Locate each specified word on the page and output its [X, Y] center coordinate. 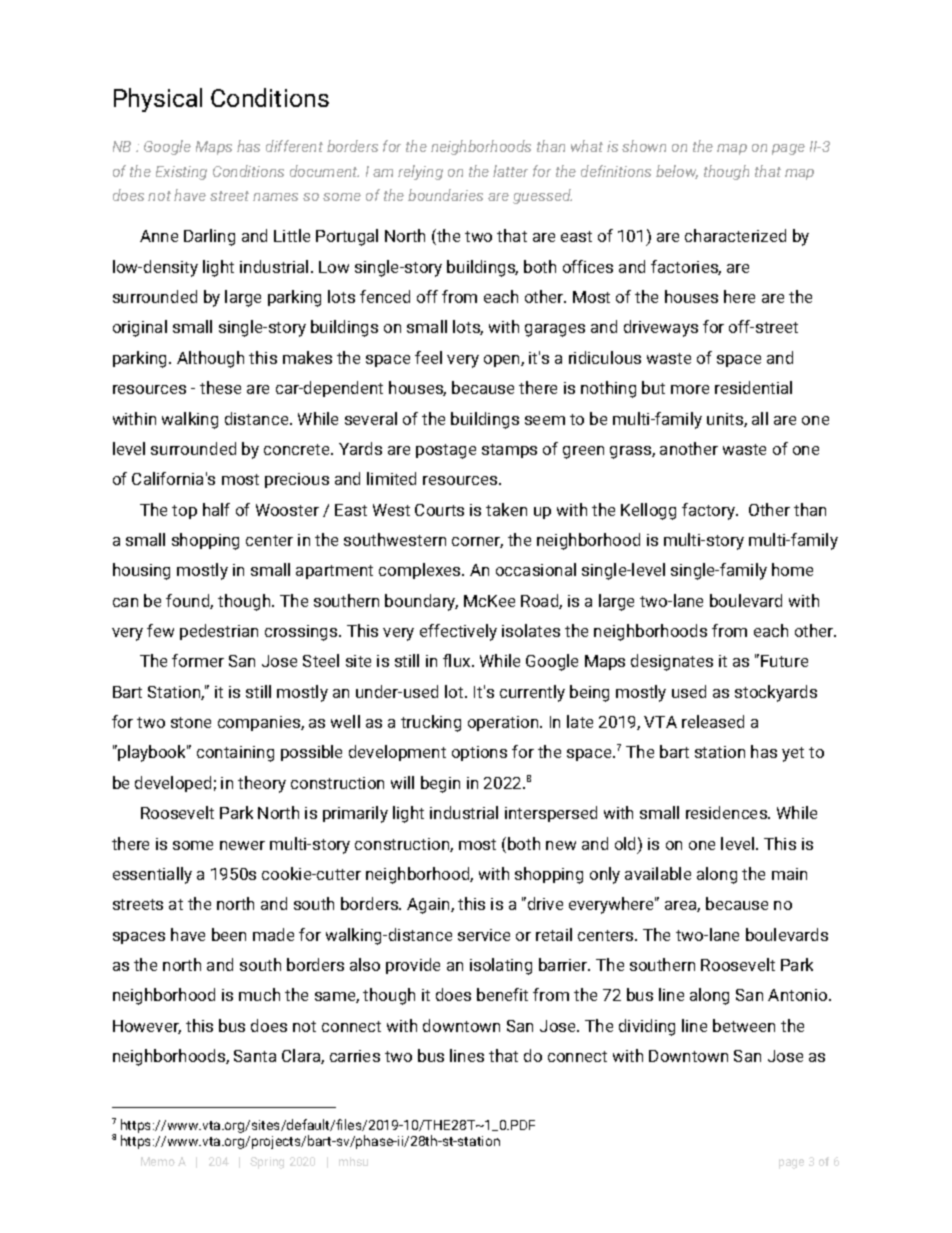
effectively [458, 632]
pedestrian [219, 632]
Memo [158, 1161]
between [744, 1025]
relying [420, 172]
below [677, 172]
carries [355, 1056]
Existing [181, 173]
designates [672, 662]
